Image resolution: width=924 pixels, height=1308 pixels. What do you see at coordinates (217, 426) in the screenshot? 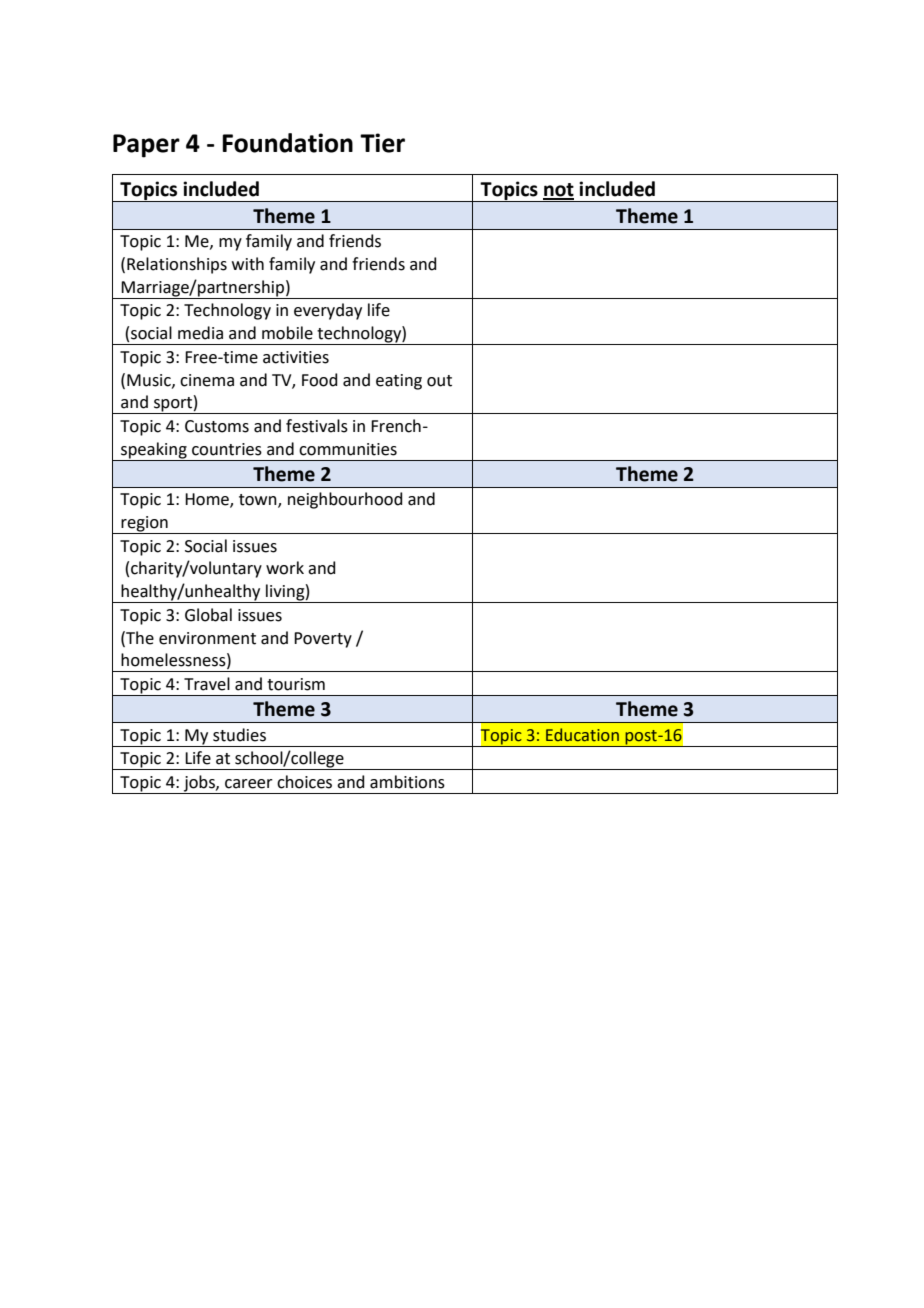
I see `Customs` at bounding box center [217, 426].
